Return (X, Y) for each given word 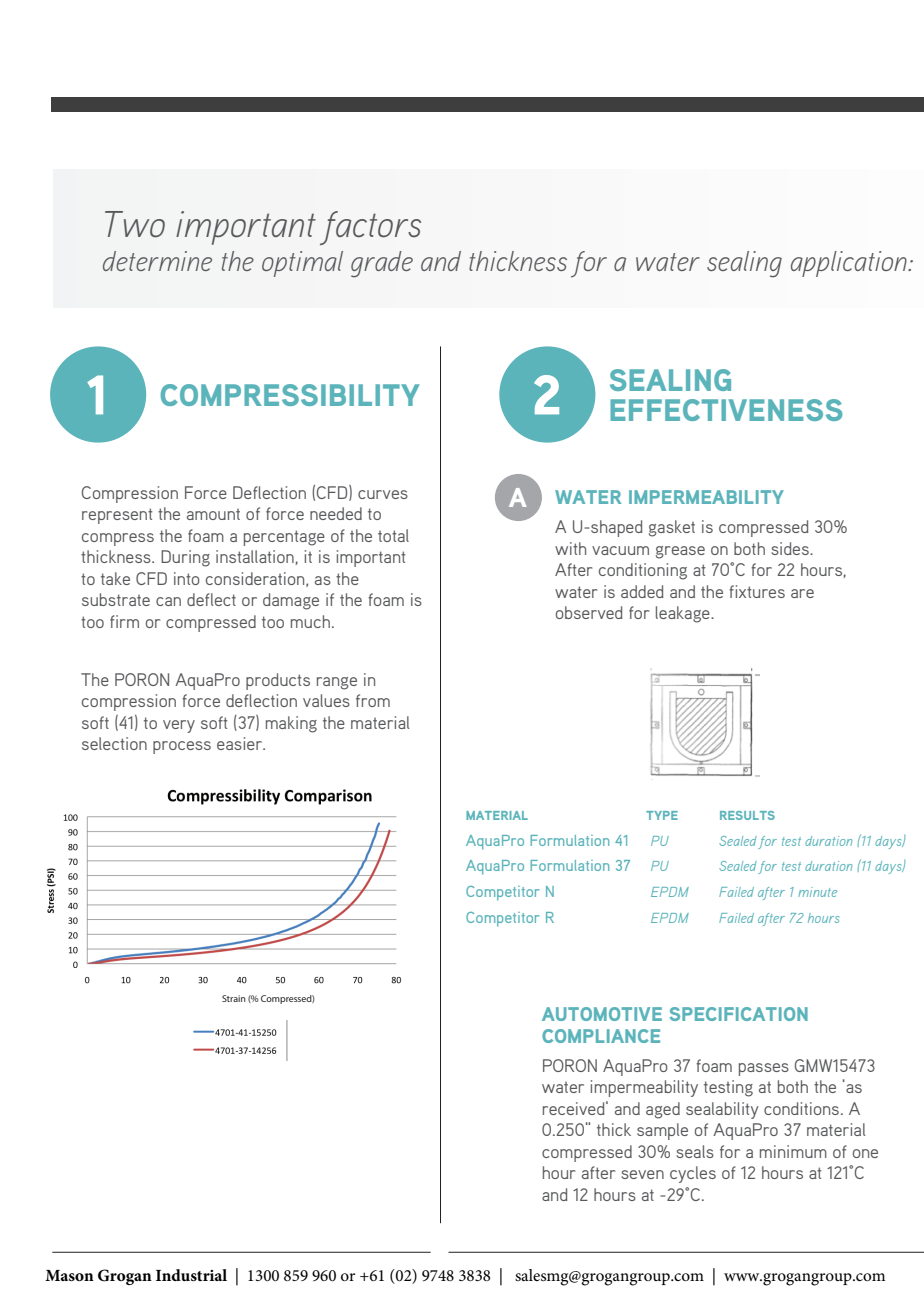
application (850, 264)
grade (382, 264)
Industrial (191, 1275)
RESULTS (747, 815)
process (182, 747)
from (373, 700)
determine (157, 261)
